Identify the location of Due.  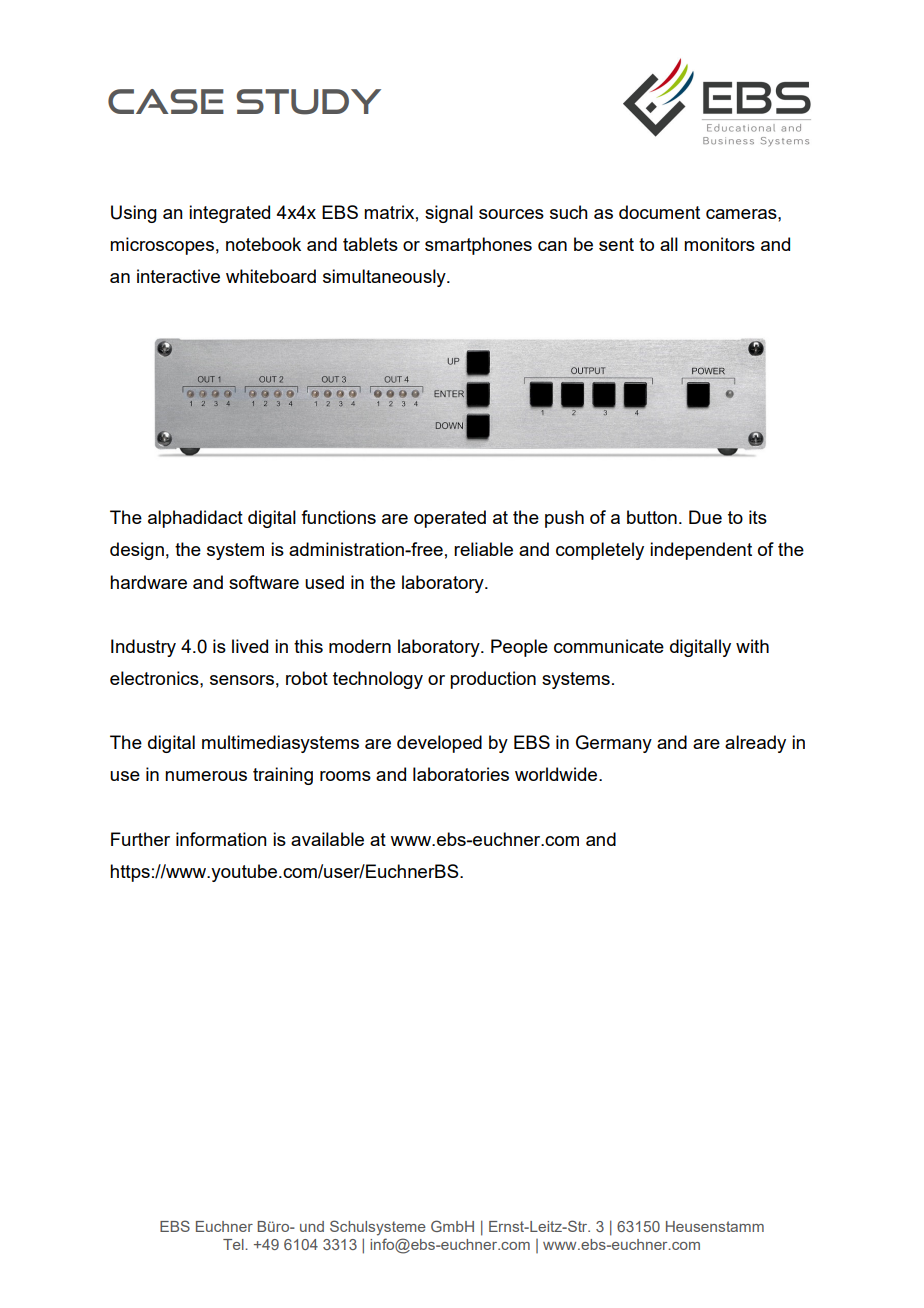
(705, 517).
